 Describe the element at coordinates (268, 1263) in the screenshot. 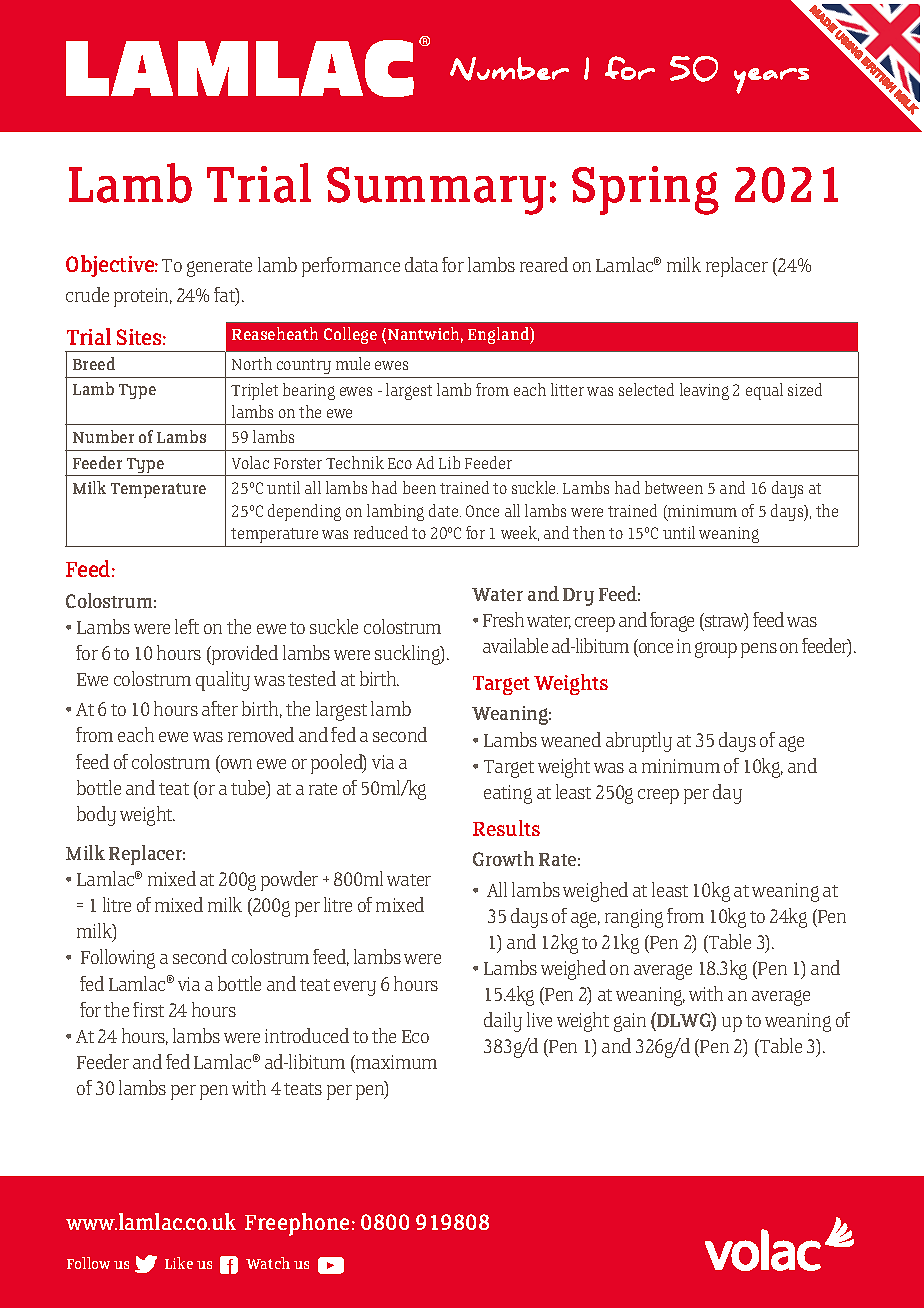

I see `Watch` at that location.
